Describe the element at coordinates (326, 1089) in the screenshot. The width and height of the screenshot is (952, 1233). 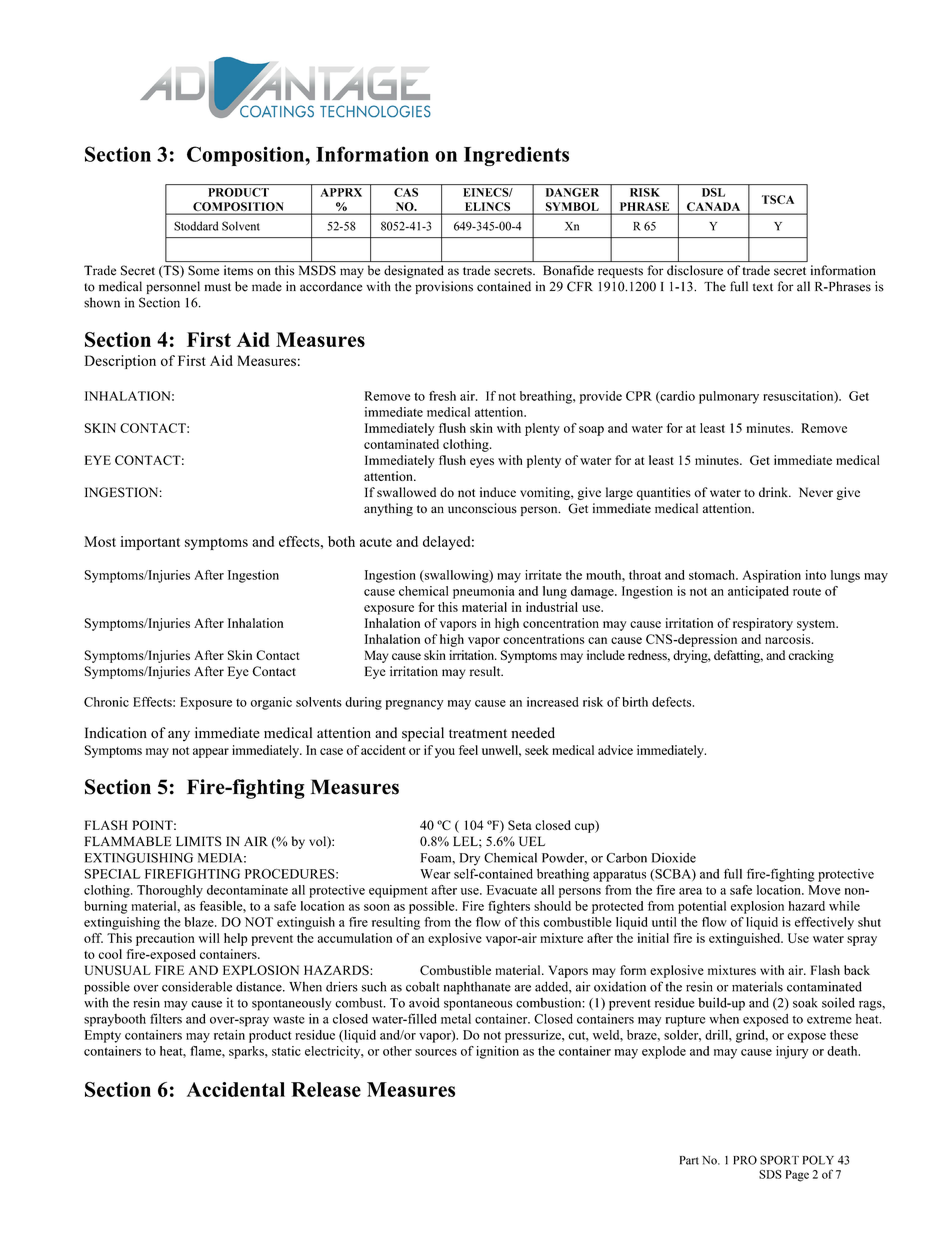
I see `Release` at that location.
